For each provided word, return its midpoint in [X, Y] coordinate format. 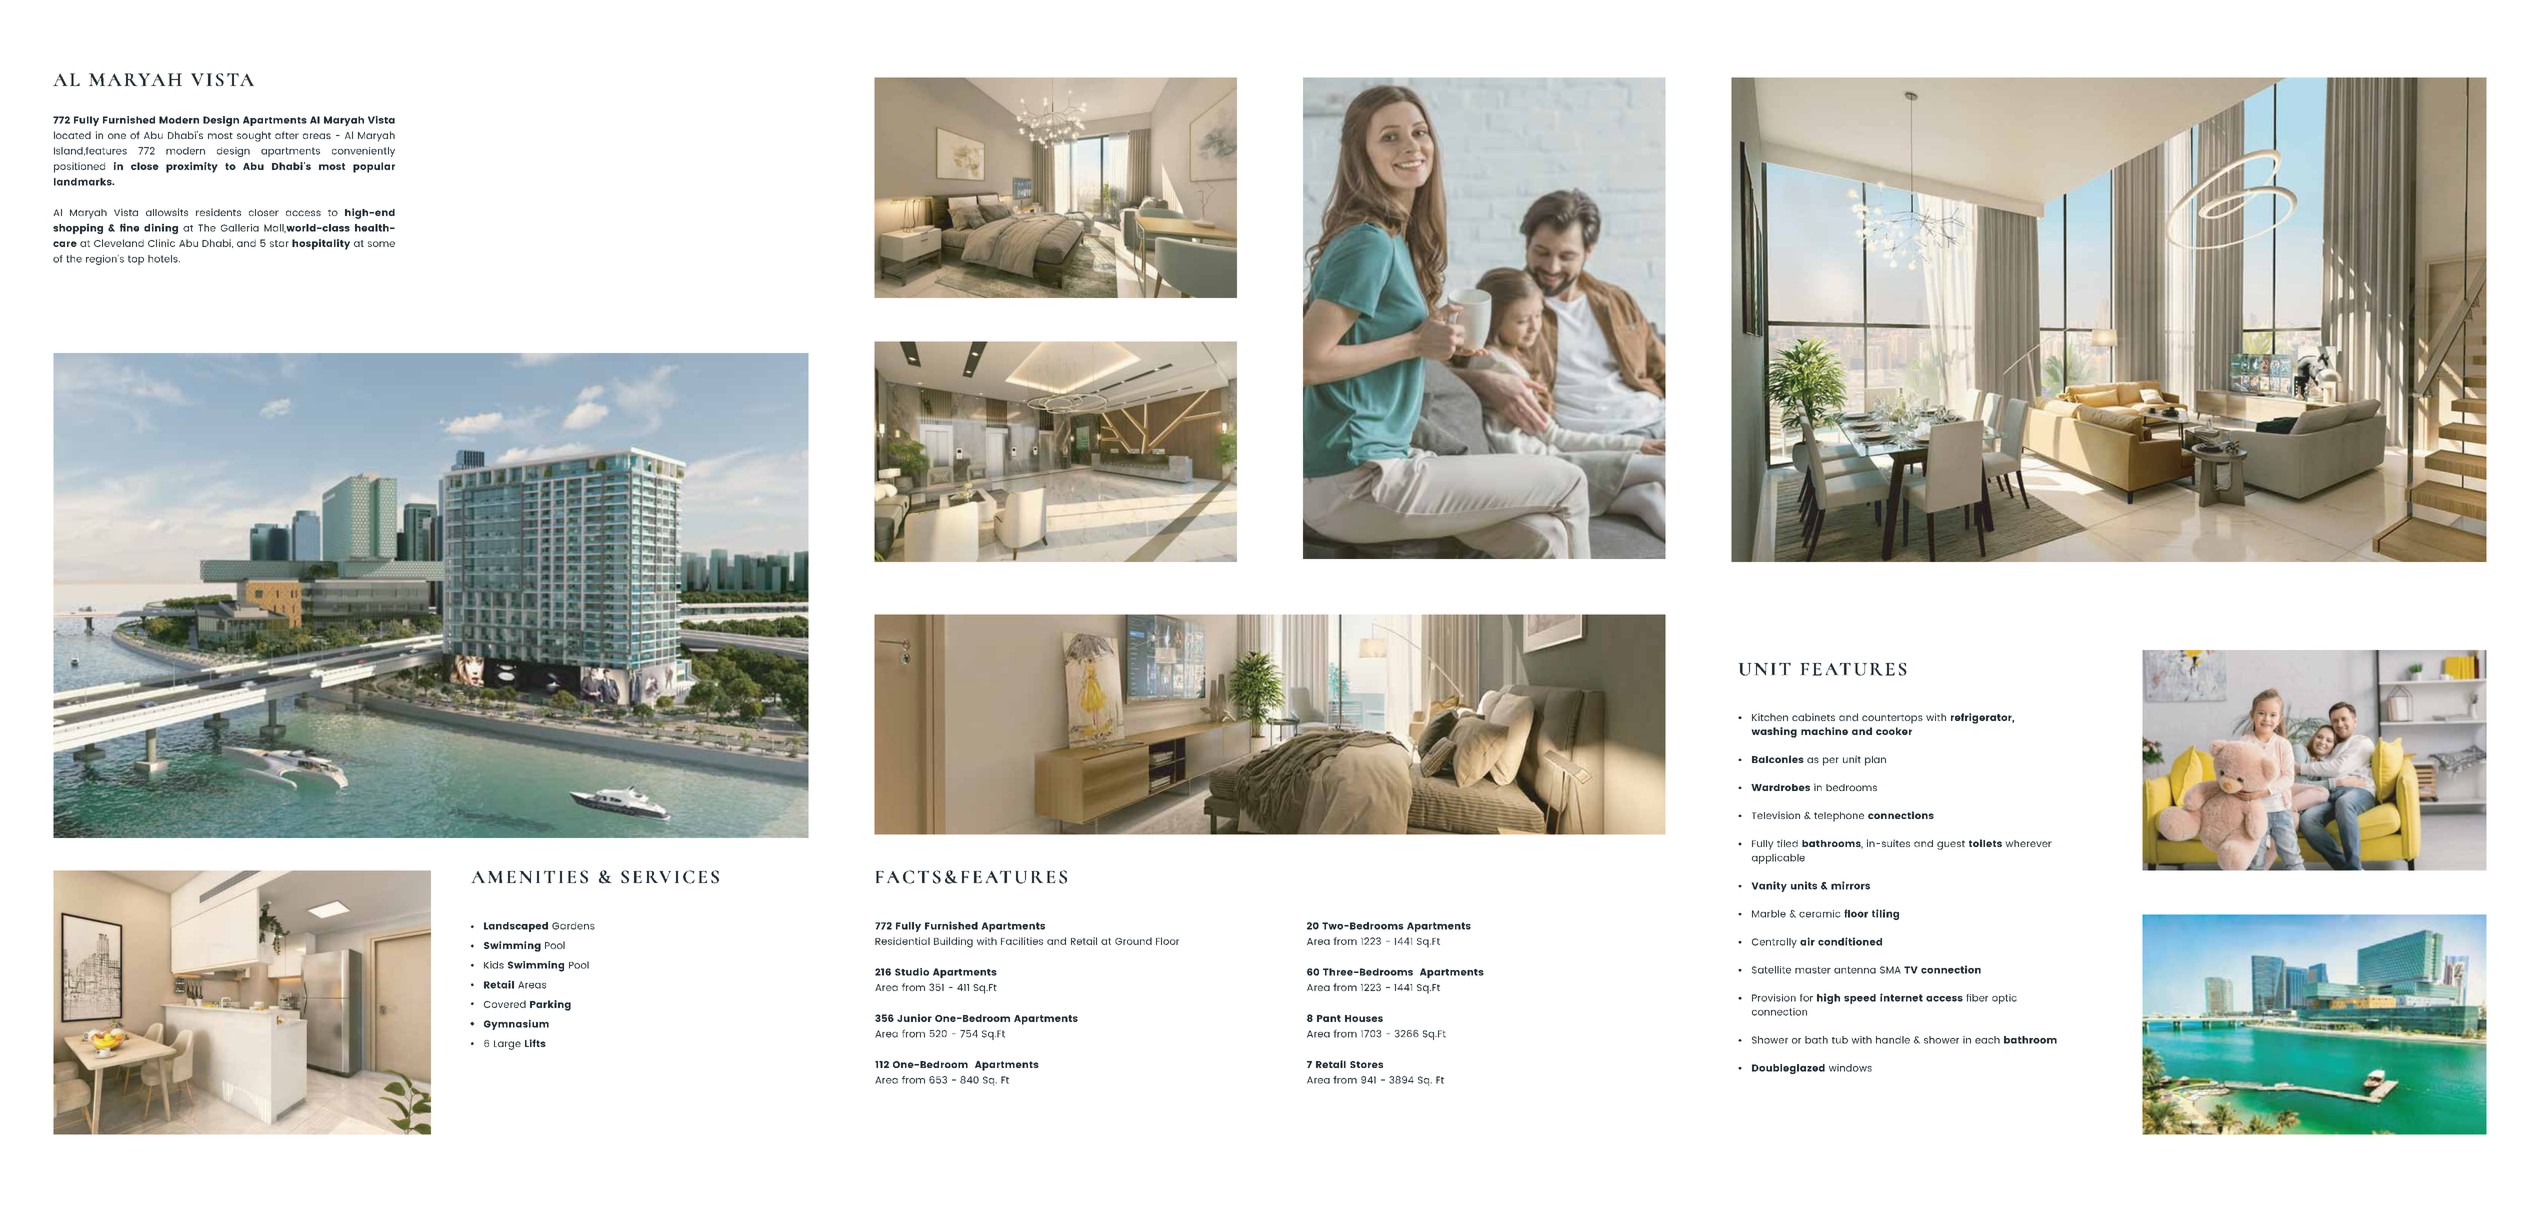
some [381, 244]
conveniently [363, 152]
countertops [1892, 719]
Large [507, 1045]
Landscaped [516, 927]
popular [374, 167]
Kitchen [1770, 717]
